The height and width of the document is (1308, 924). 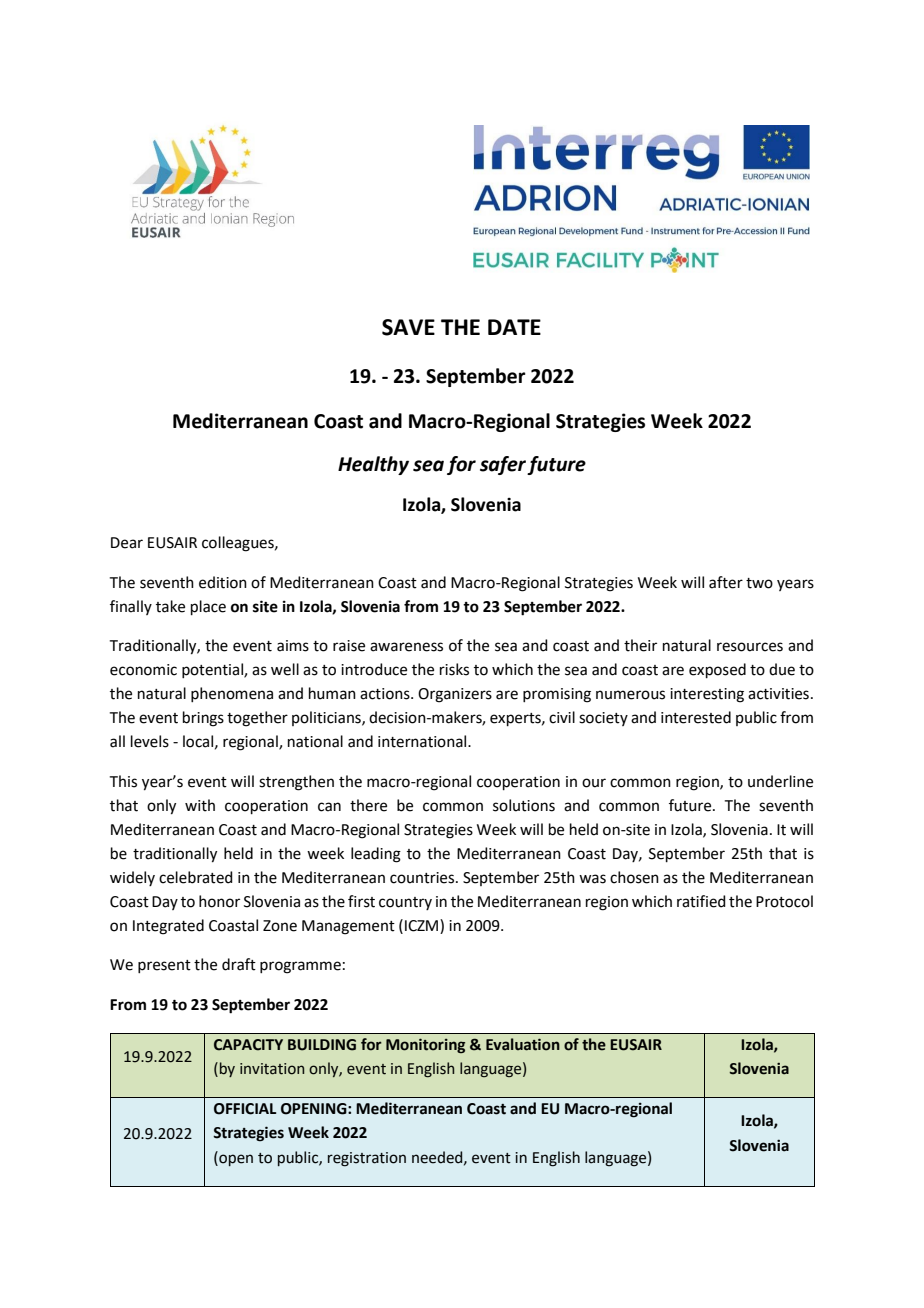 What do you see at coordinates (455, 695) in the document?
I see `Organizers` at bounding box center [455, 695].
